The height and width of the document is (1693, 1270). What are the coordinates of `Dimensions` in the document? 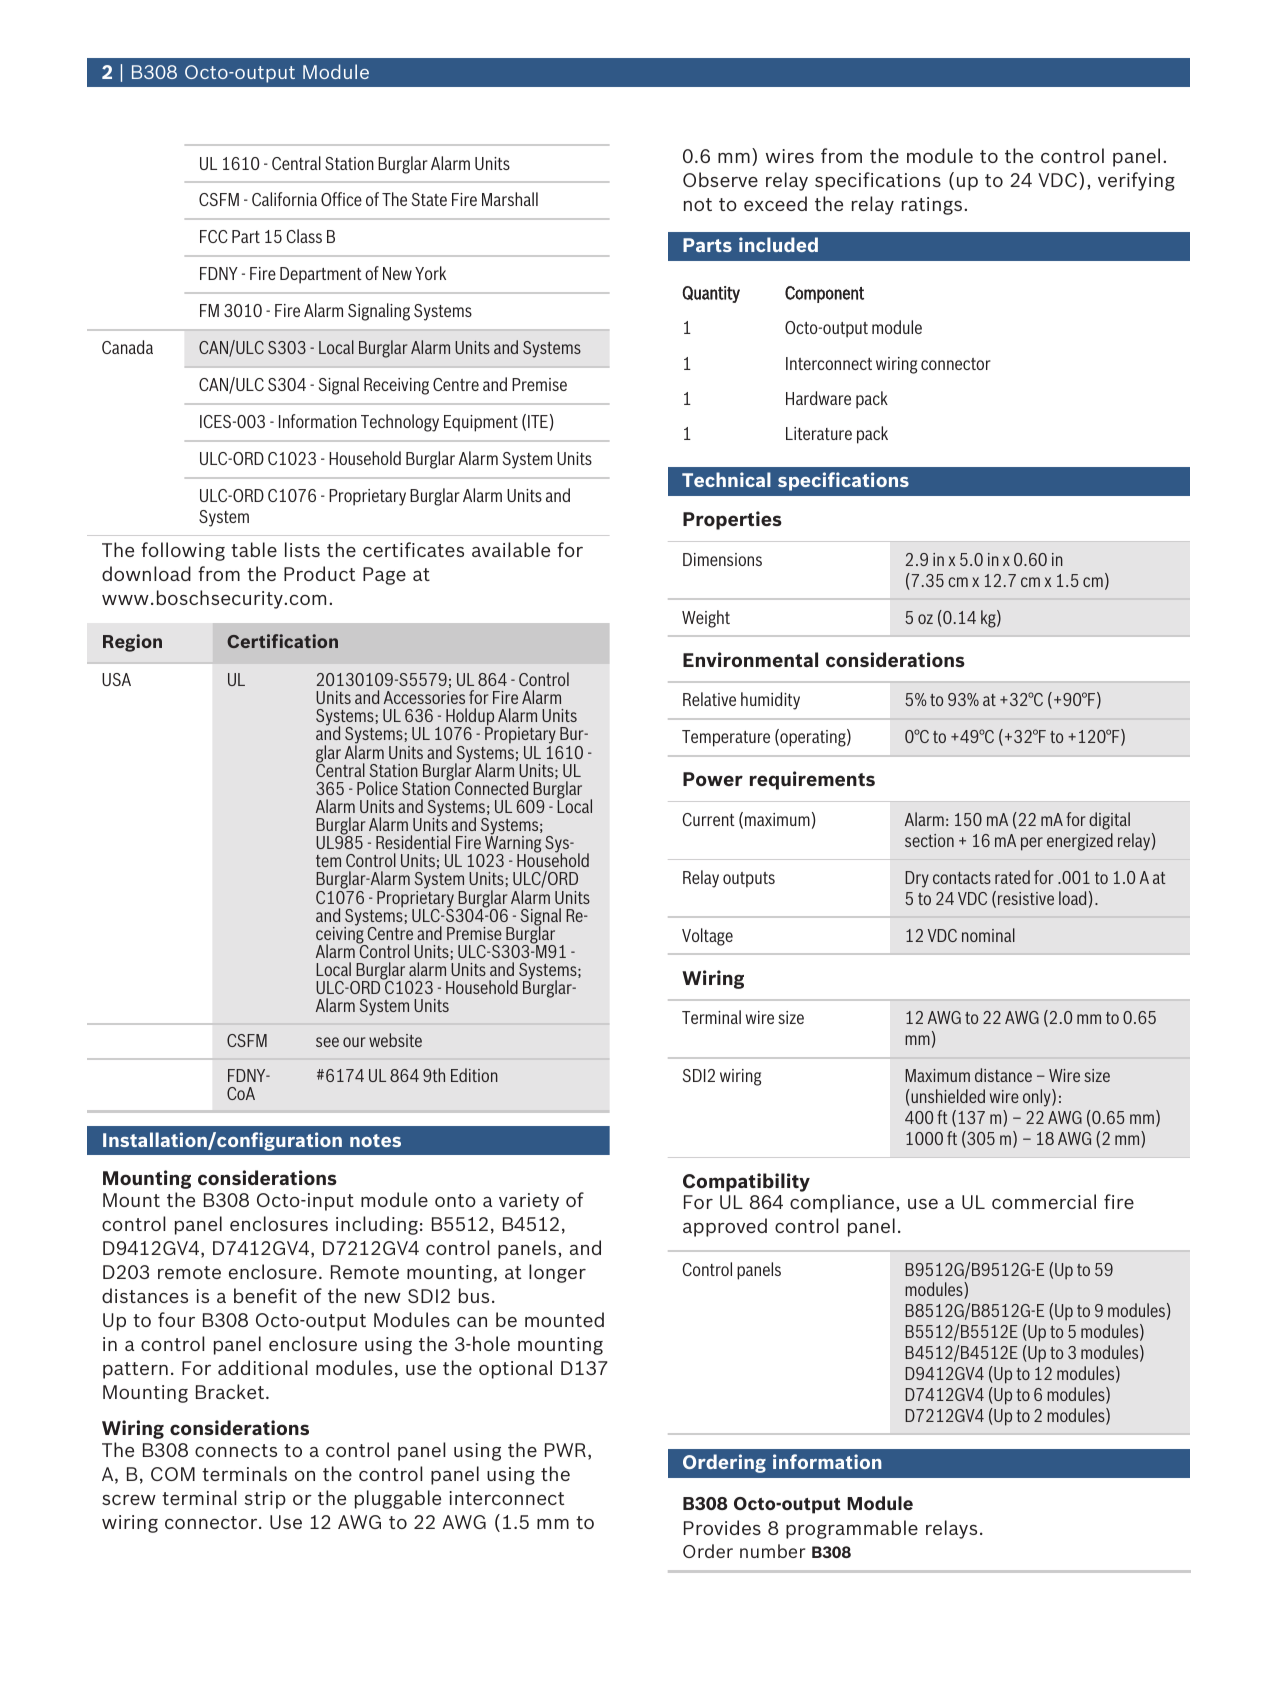 It's located at (722, 559).
